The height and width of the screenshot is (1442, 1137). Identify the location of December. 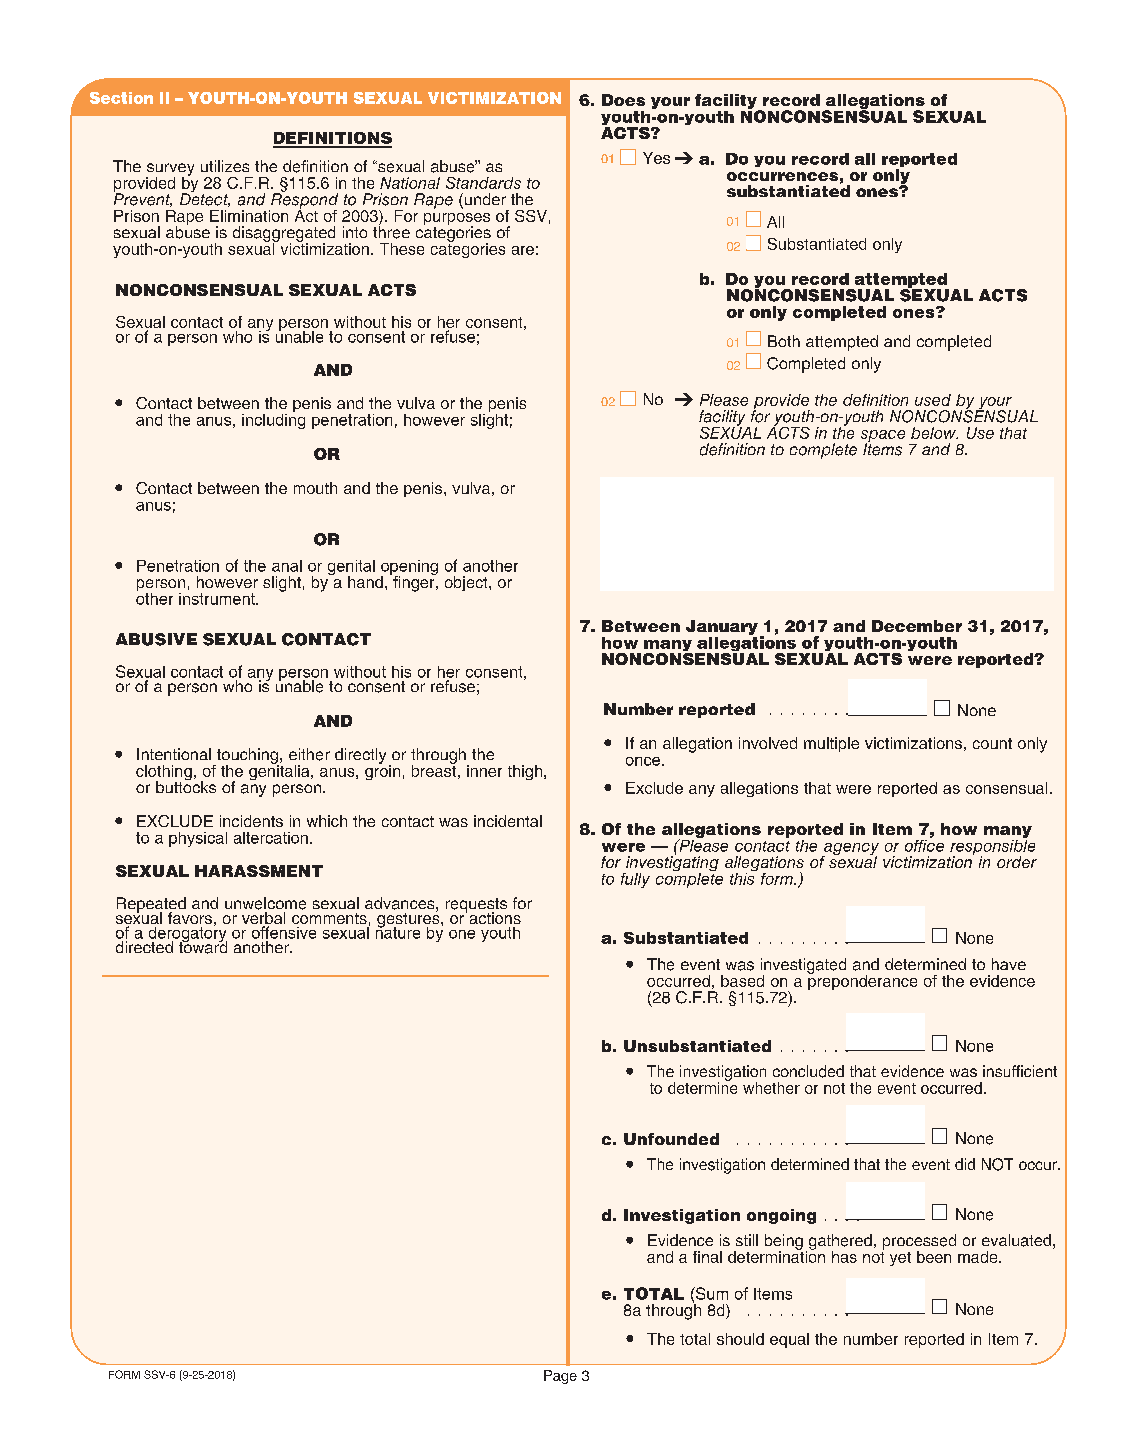
(917, 626).
